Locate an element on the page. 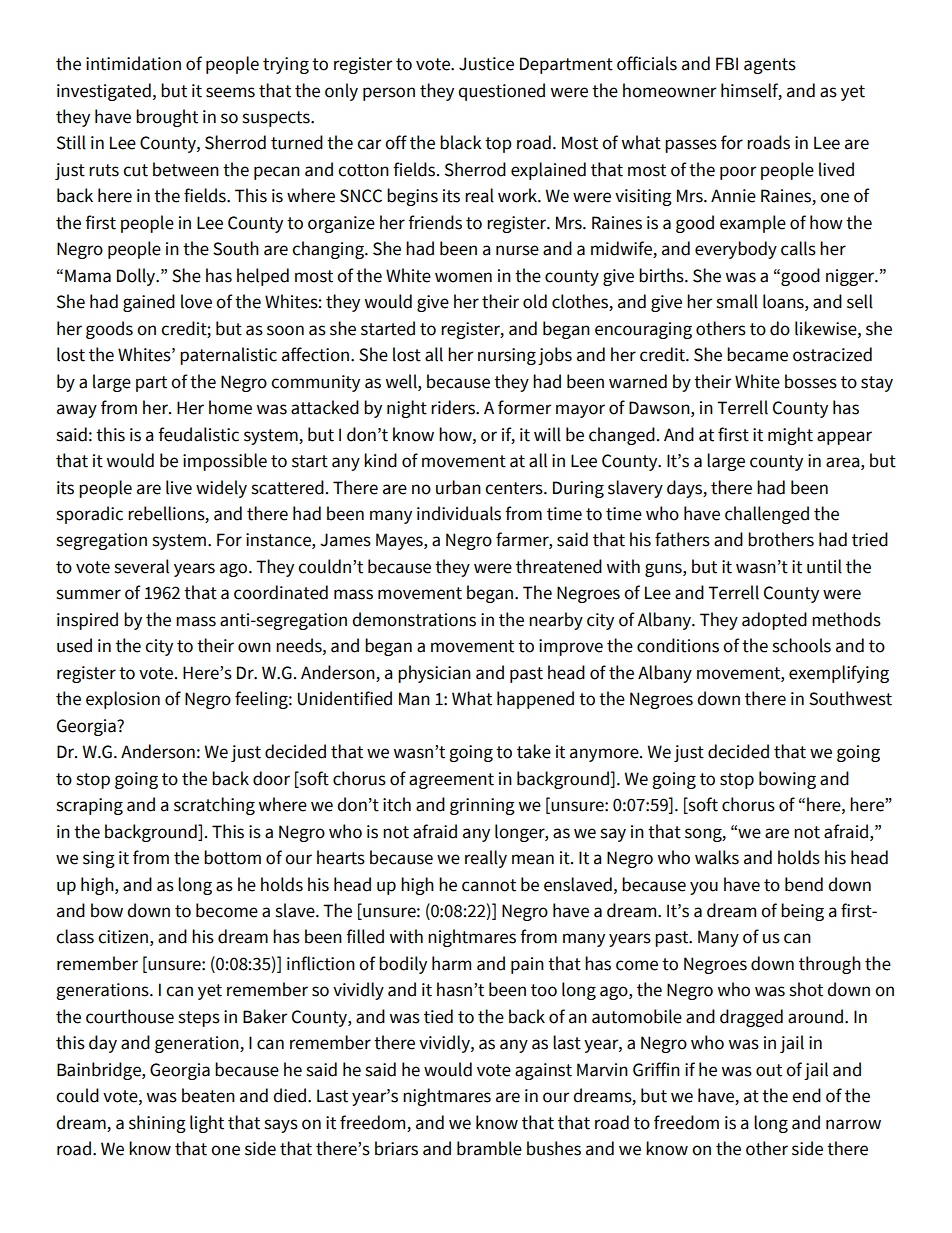 Image resolution: width=952 pixels, height=1233 pixels. adopted is located at coordinates (774, 621).
